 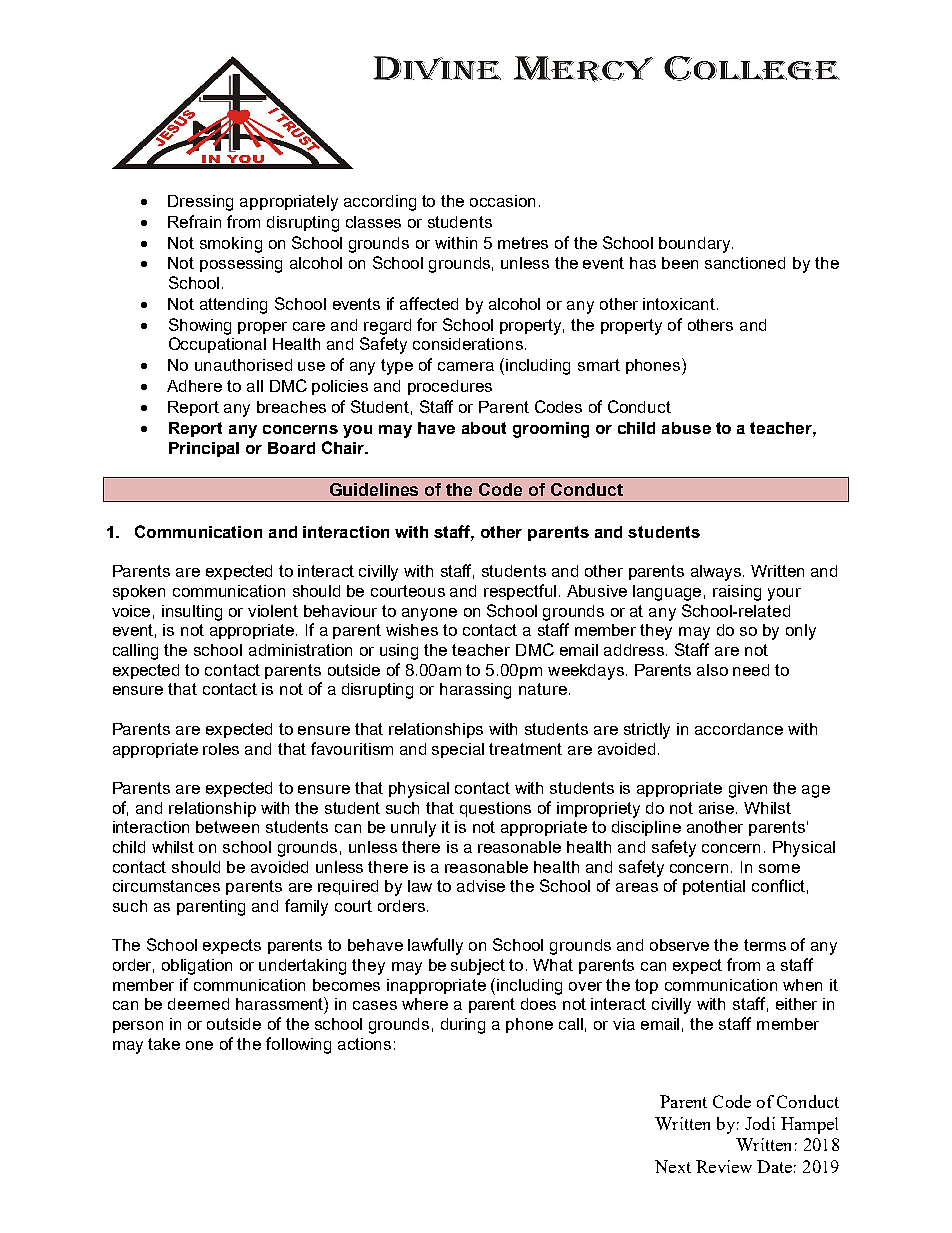 What do you see at coordinates (481, 886) in the screenshot?
I see `advise` at bounding box center [481, 886].
